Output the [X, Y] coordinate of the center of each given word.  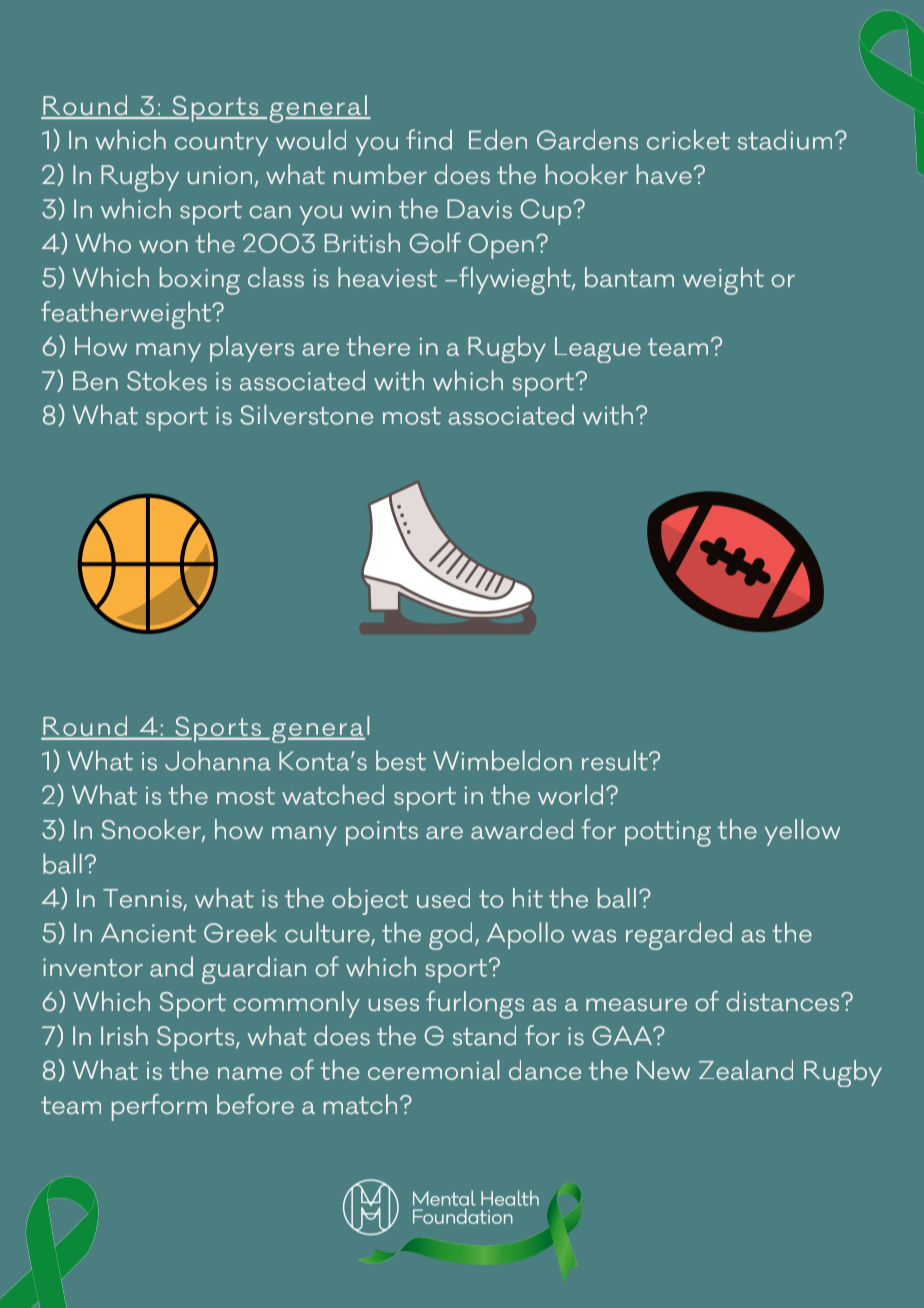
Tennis [143, 900]
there [378, 346]
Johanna [218, 760]
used [443, 898]
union [220, 175]
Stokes [167, 380]
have [664, 174]
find [429, 139]
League [598, 350]
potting [668, 834]
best [401, 760]
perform [159, 1107]
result [616, 760]
